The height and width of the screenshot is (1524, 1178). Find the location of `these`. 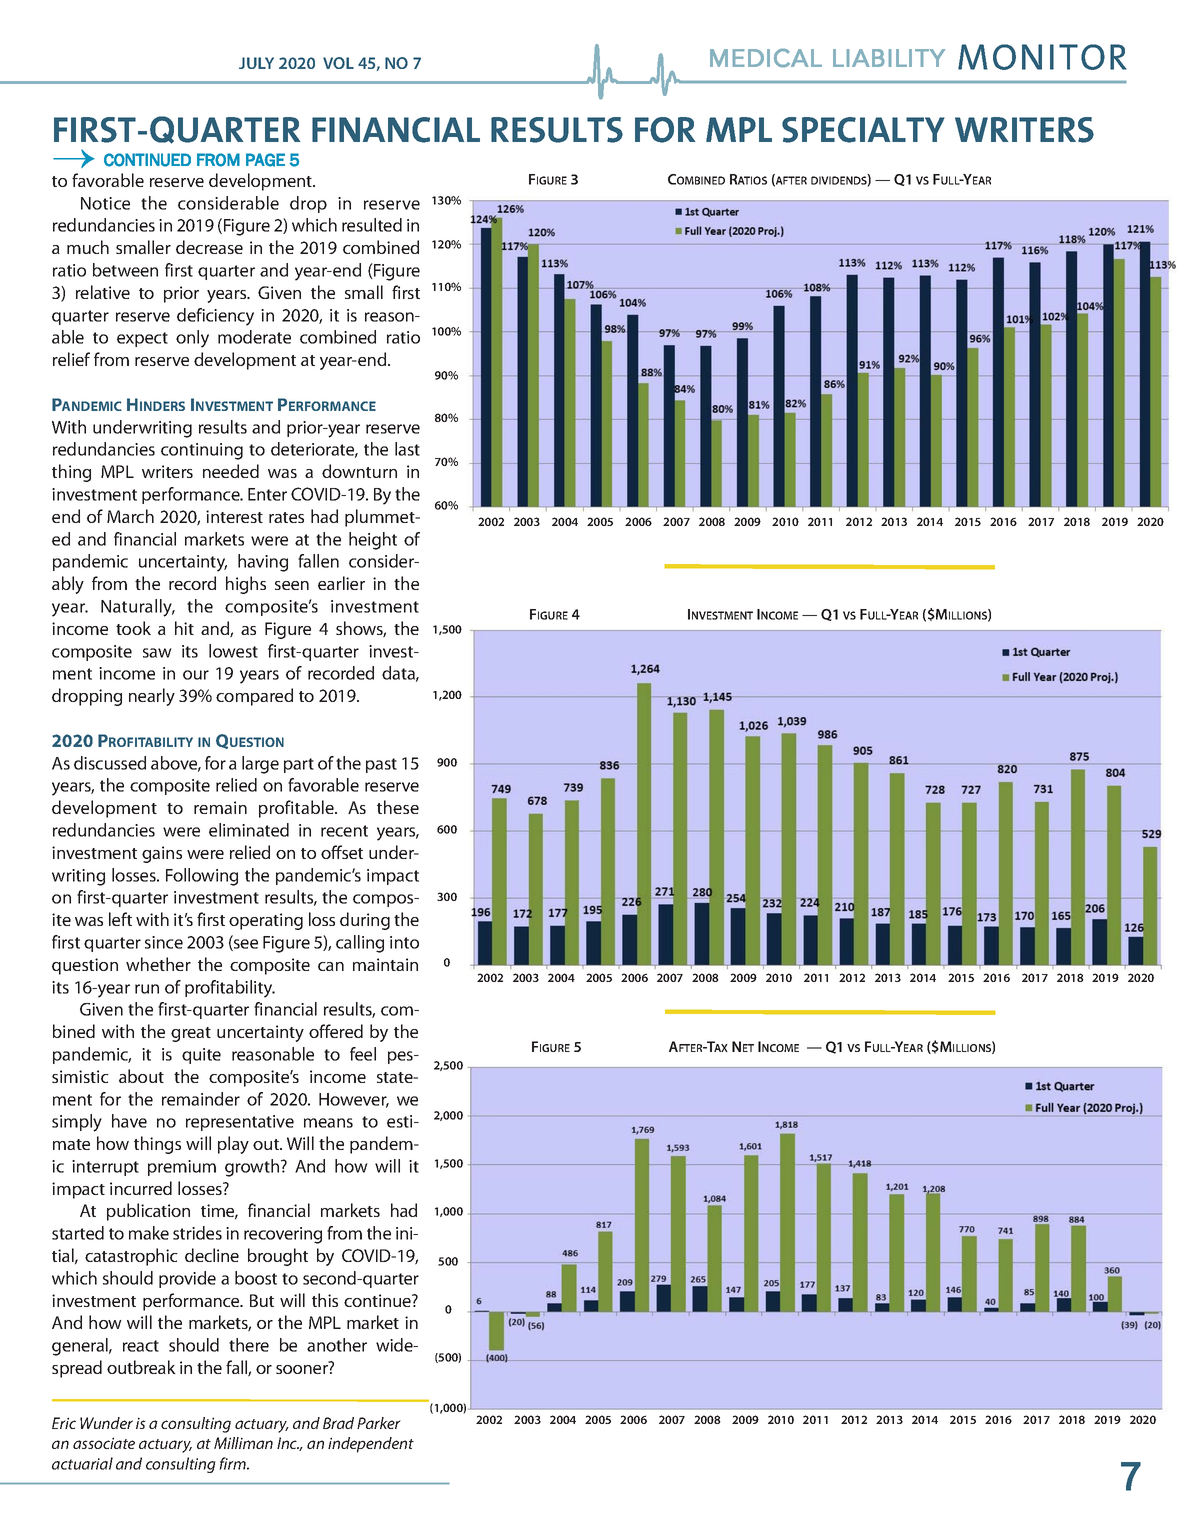

these is located at coordinates (398, 807).
